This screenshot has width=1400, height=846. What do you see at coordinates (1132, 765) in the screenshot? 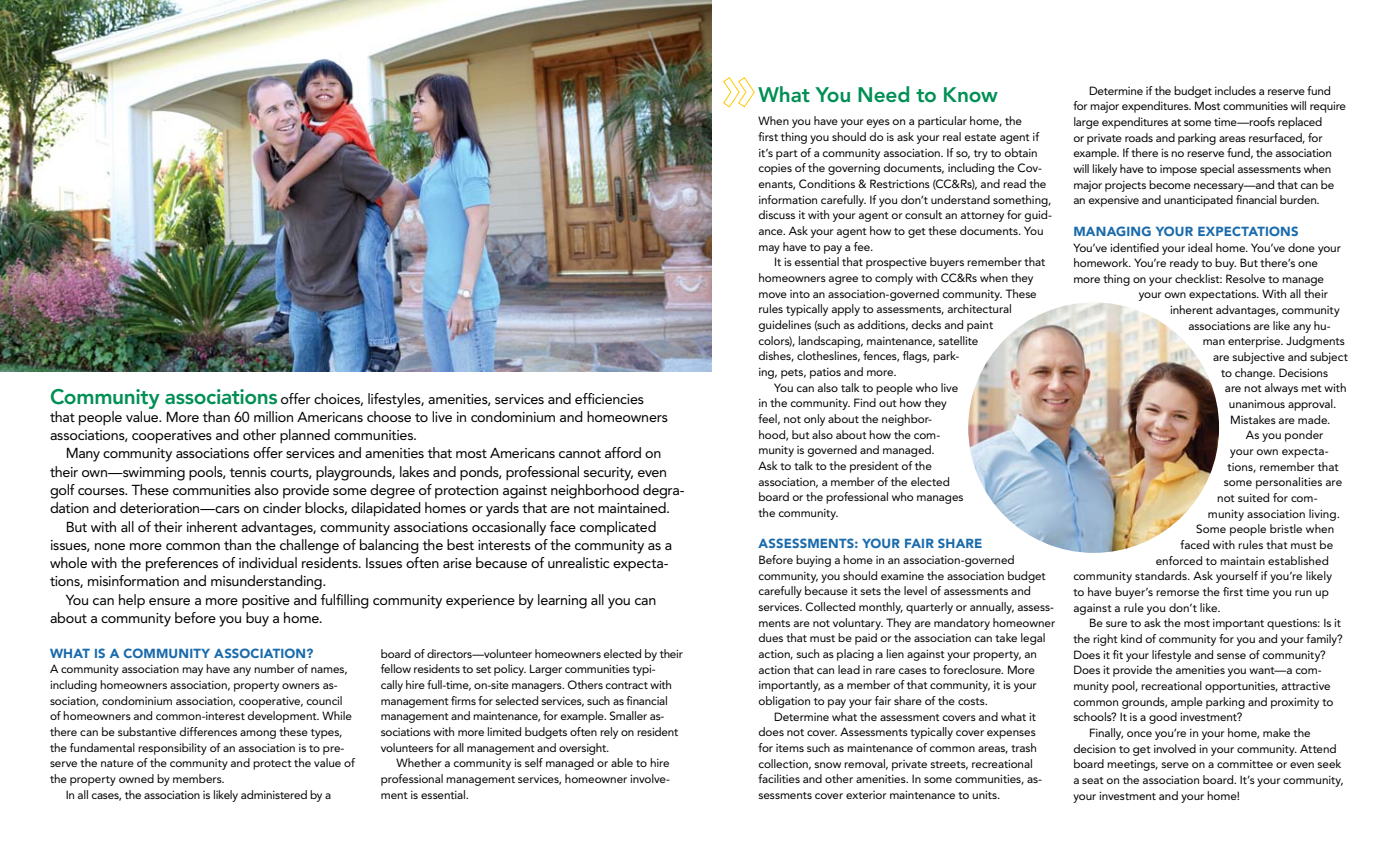
I see `meetings` at bounding box center [1132, 765].
